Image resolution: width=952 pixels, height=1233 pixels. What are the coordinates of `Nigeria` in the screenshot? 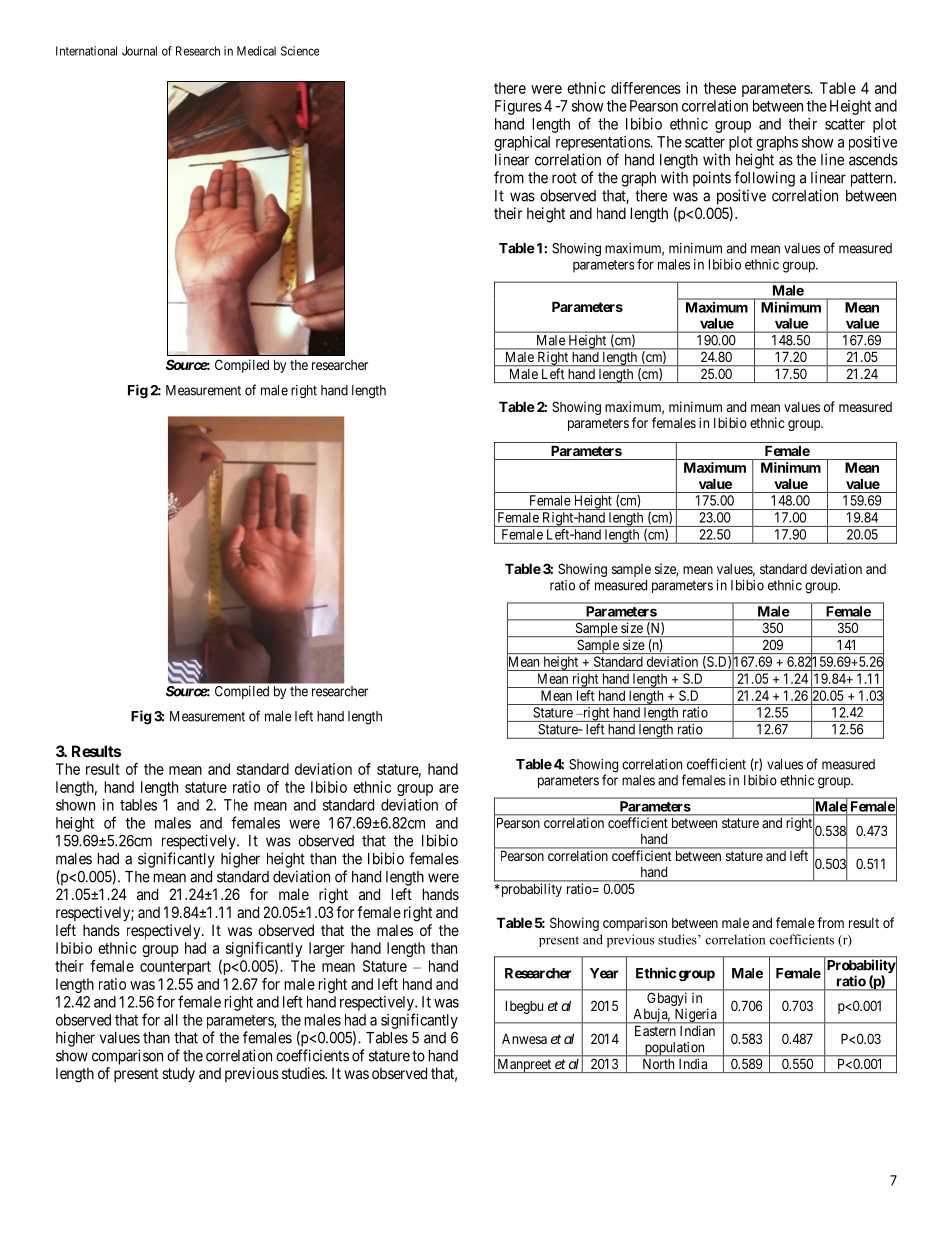 It's located at (695, 1016).
